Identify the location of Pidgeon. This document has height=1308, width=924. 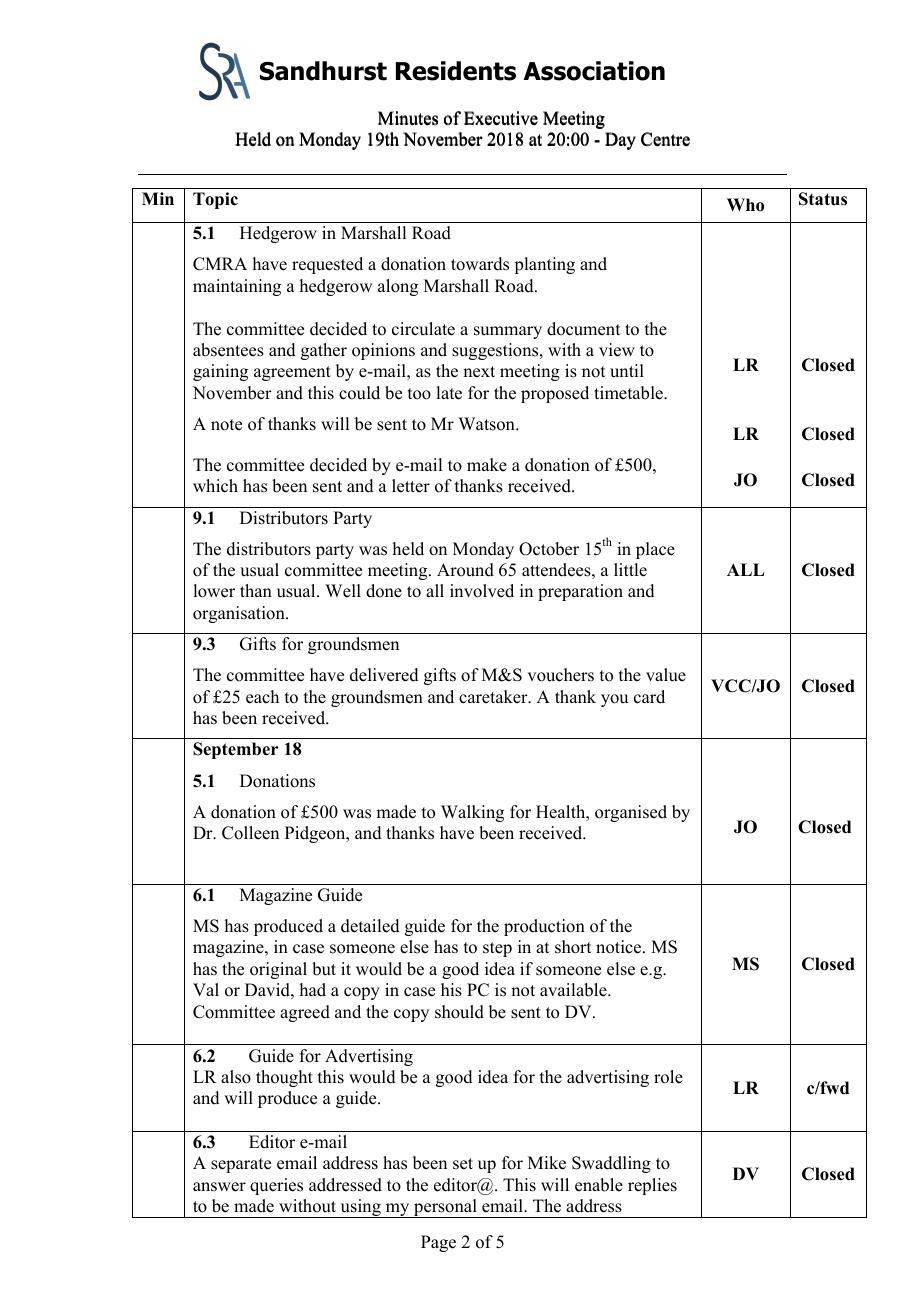
(316, 834).
